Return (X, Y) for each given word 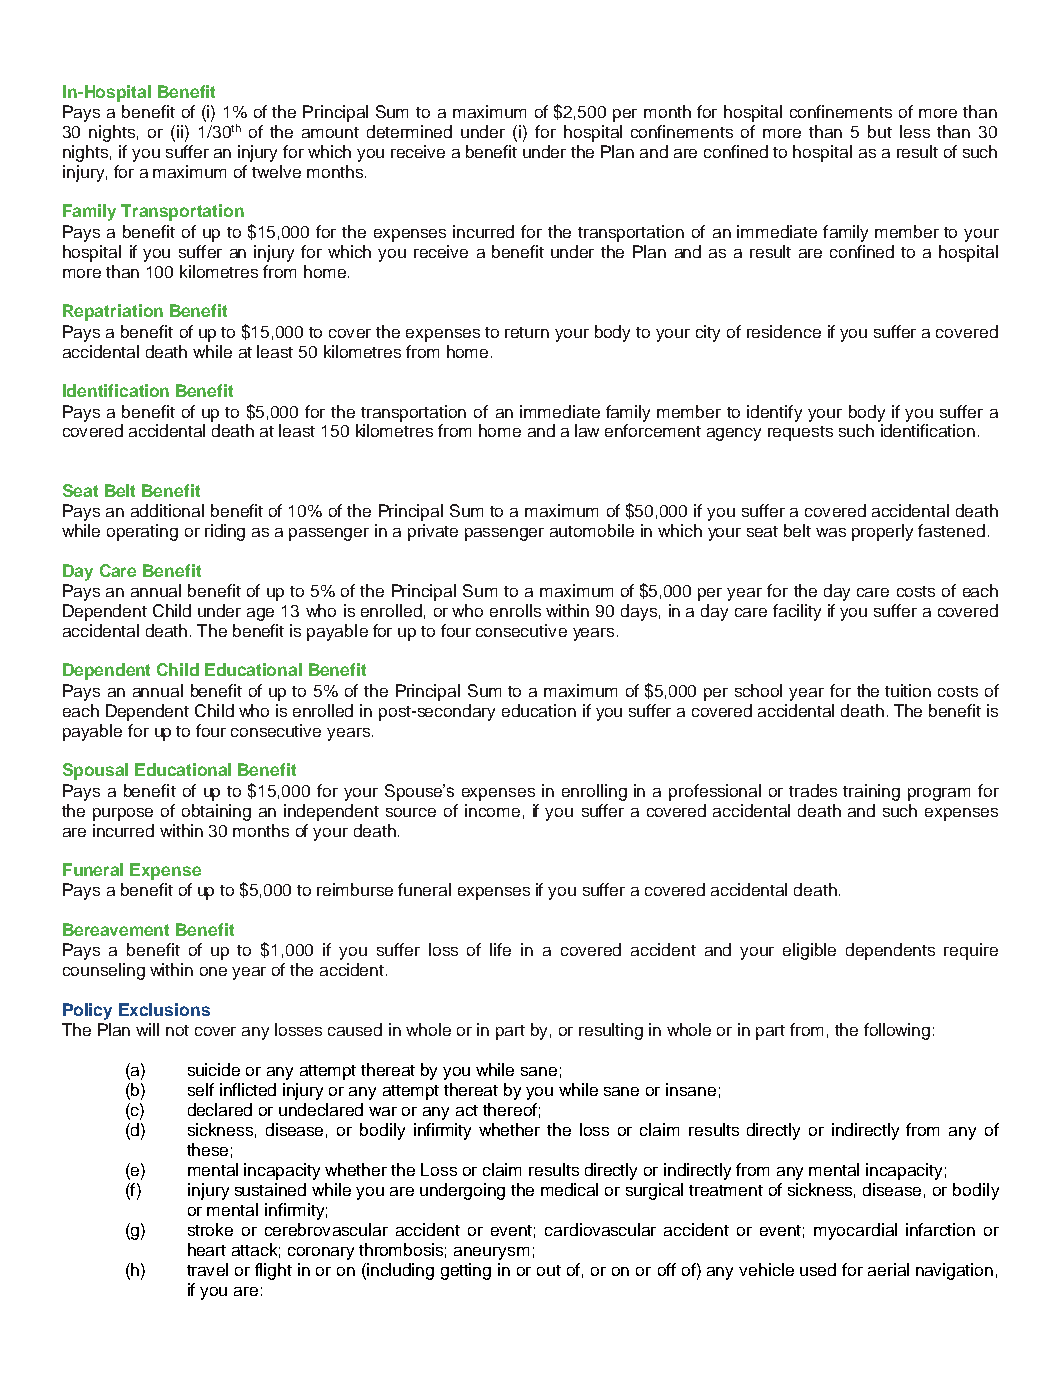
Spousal (95, 771)
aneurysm (491, 1253)
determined (409, 131)
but (880, 131)
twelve (276, 171)
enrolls (515, 610)
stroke (210, 1229)
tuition (908, 690)
